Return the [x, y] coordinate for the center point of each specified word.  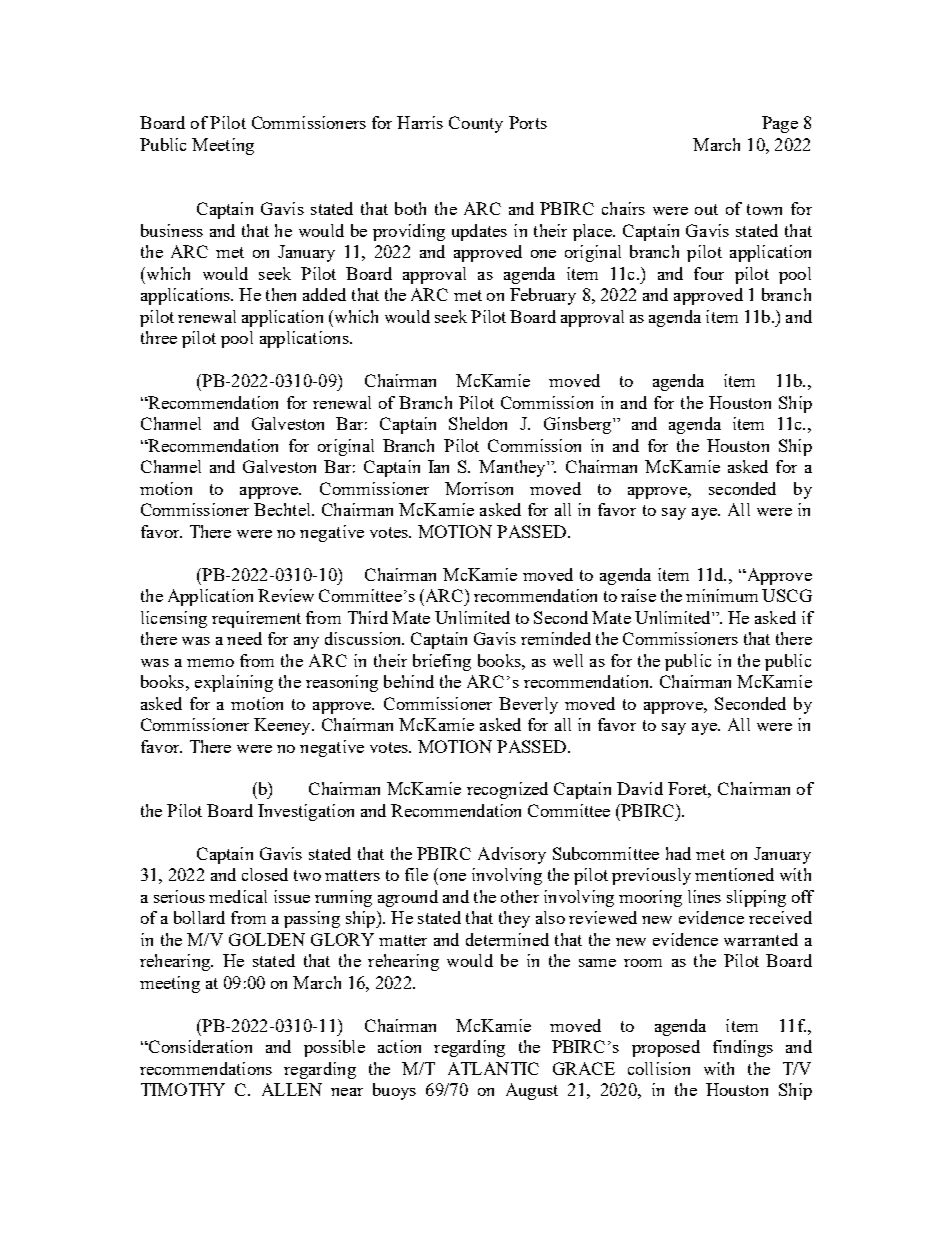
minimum [722, 595]
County [476, 124]
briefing [442, 662]
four [709, 273]
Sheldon [478, 423]
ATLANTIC [493, 1068]
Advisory [512, 855]
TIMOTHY [183, 1089]
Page [780, 124]
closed [265, 874]
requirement [256, 619]
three [159, 337]
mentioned [734, 874]
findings [743, 1048]
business [172, 230]
